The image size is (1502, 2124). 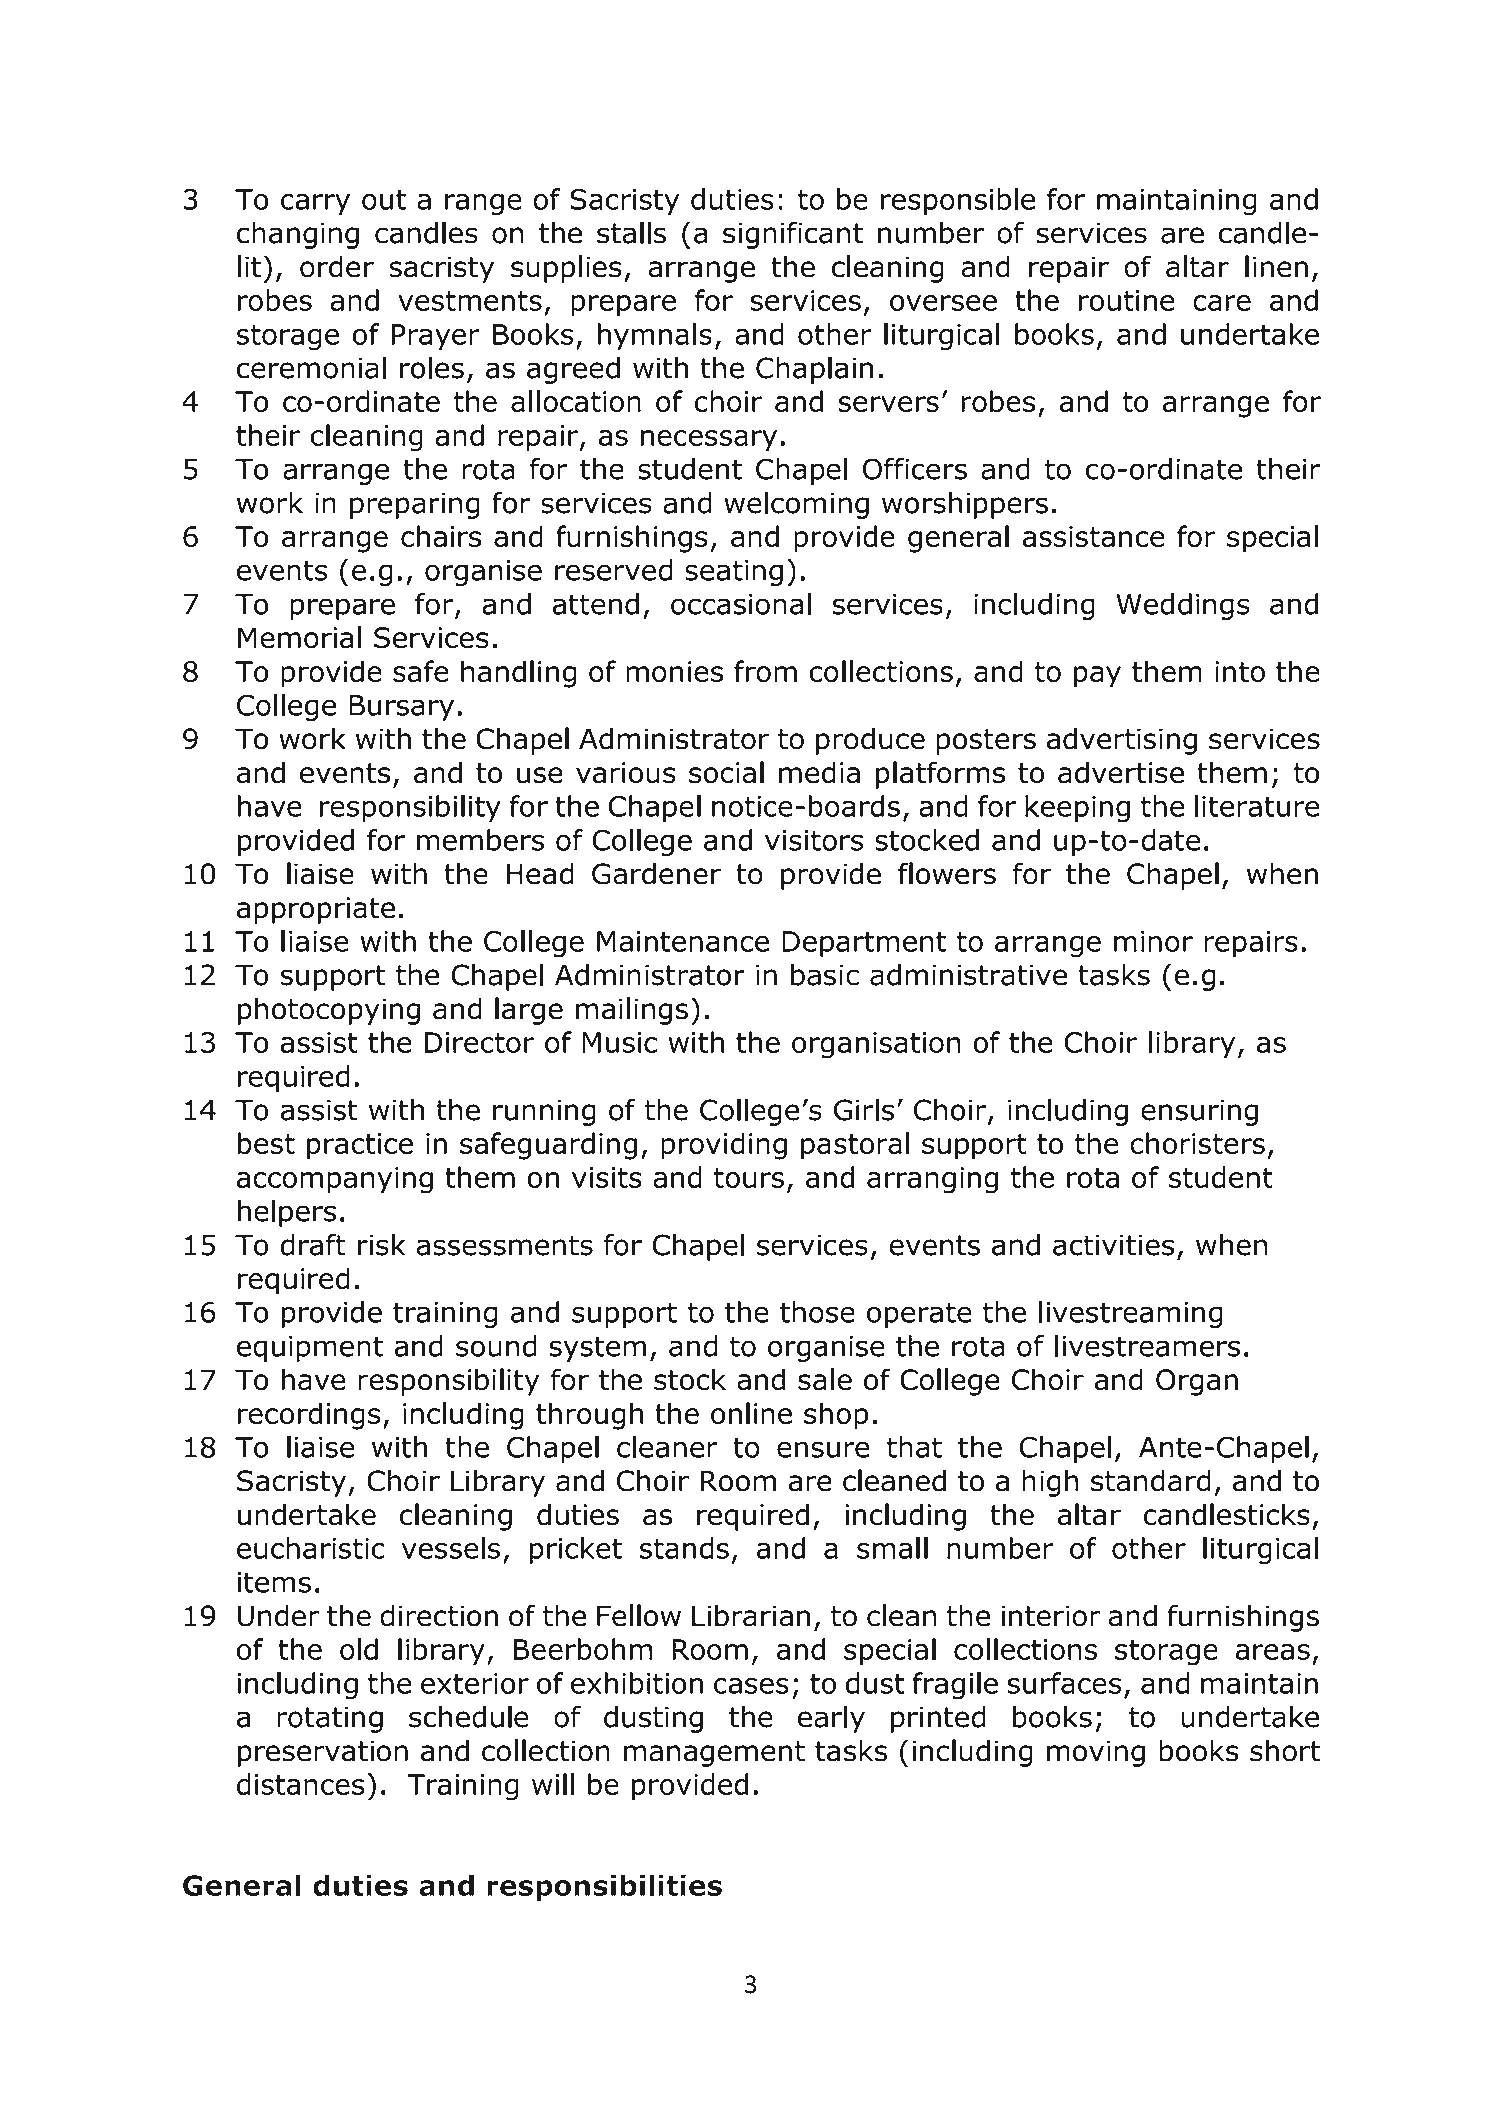 What do you see at coordinates (298, 235) in the image?
I see `changing` at bounding box center [298, 235].
